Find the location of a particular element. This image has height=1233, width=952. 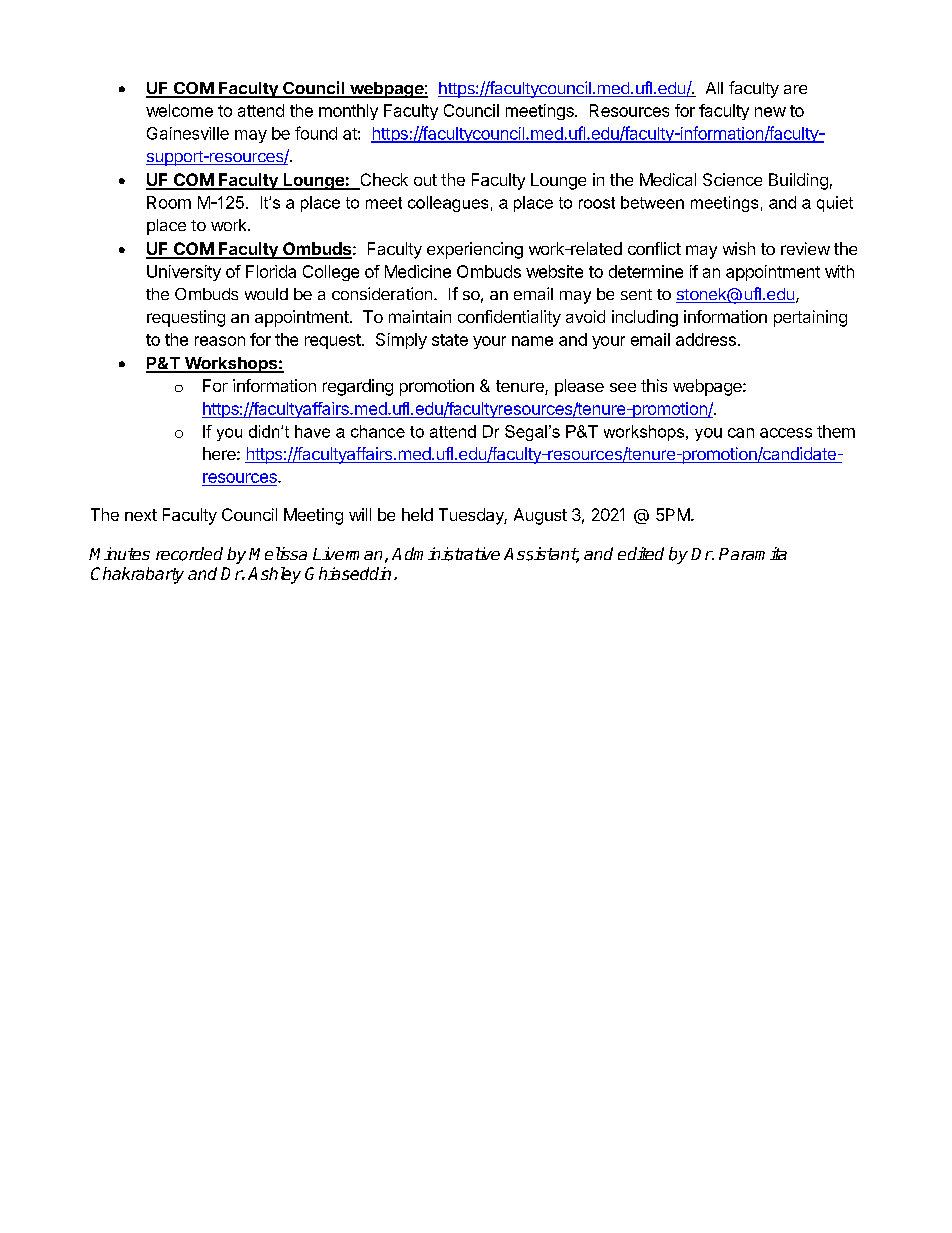

monthly is located at coordinates (348, 112).
